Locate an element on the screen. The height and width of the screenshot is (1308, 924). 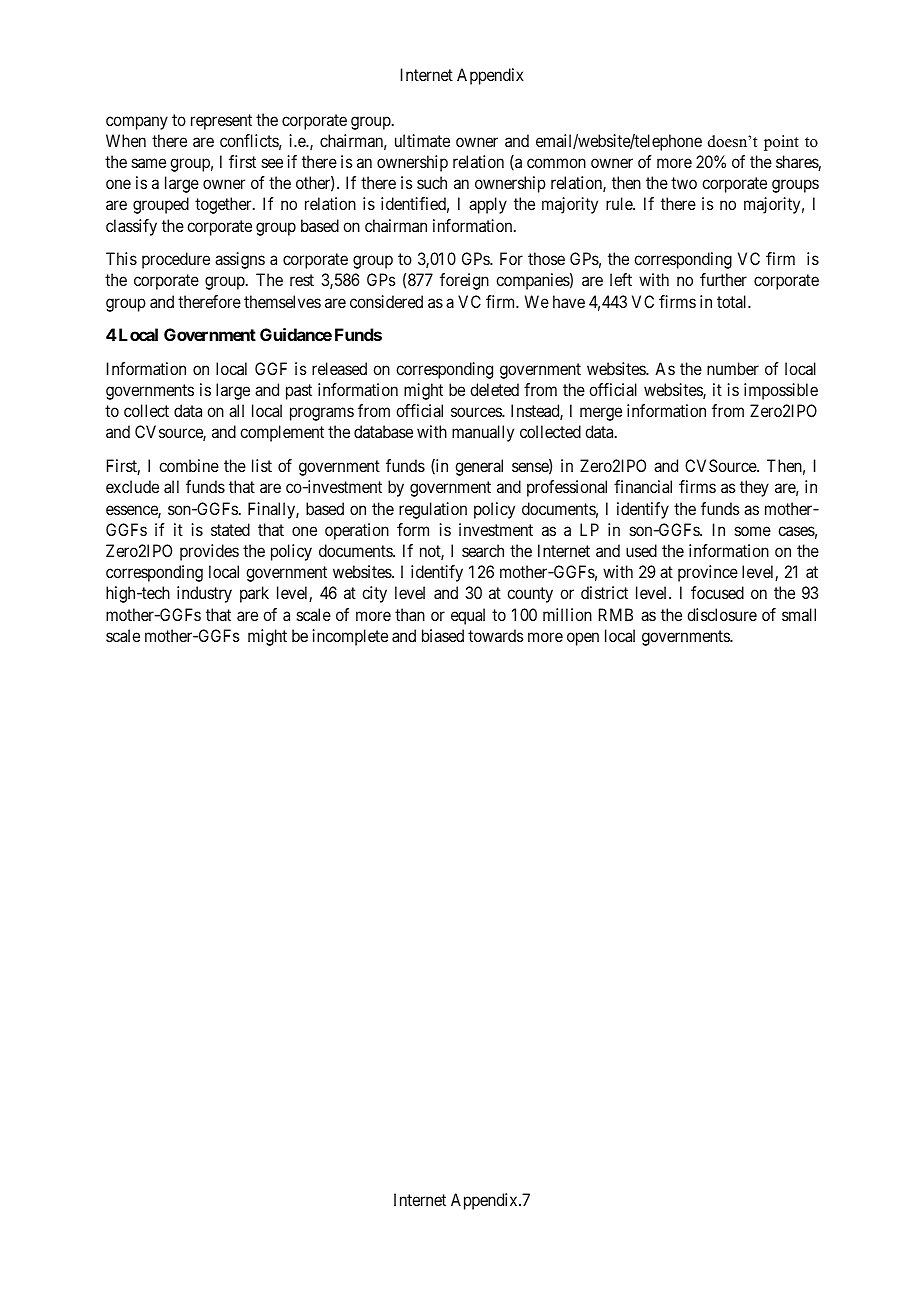
represent is located at coordinates (221, 122).
